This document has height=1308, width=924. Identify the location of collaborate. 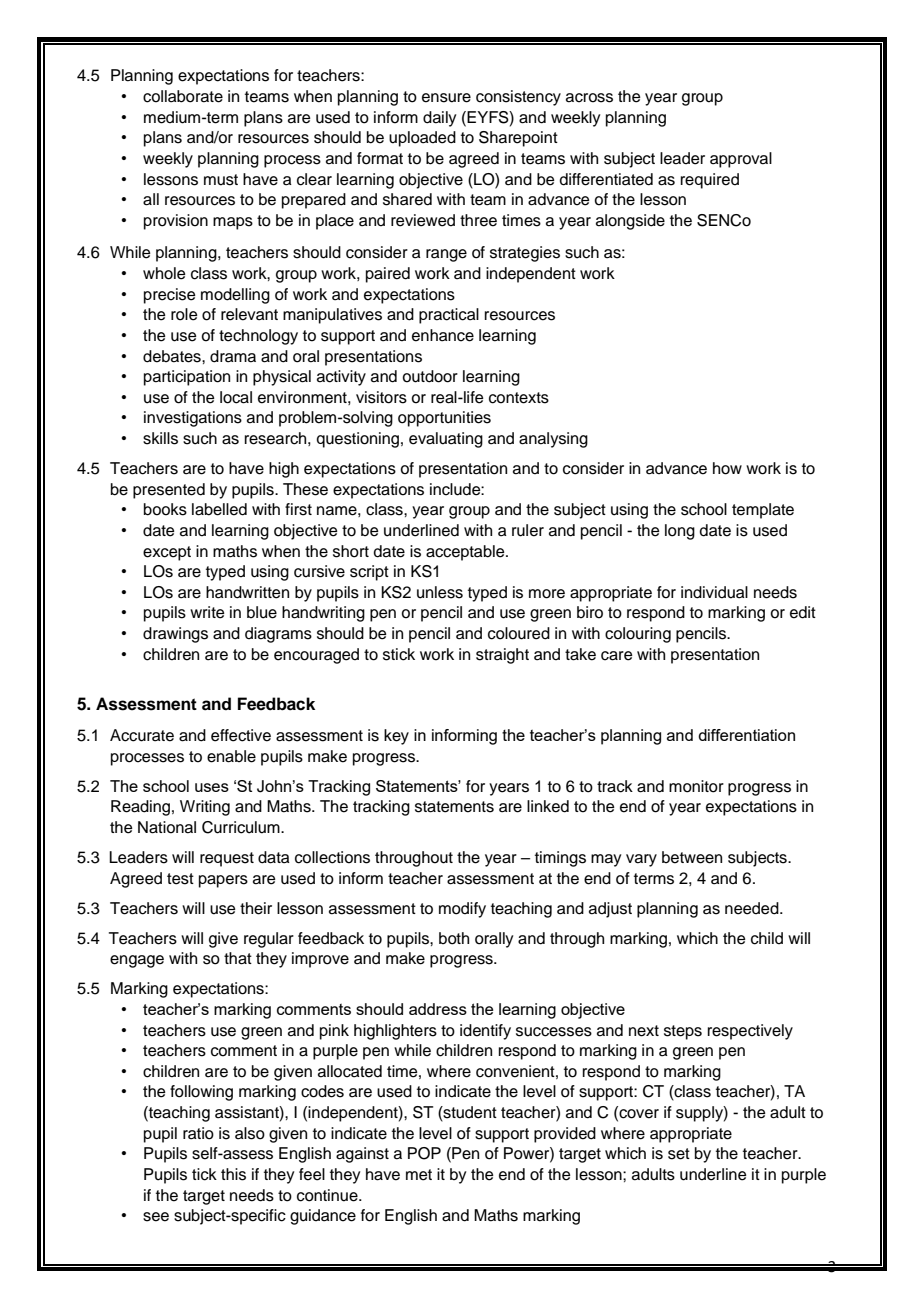
(183, 96).
